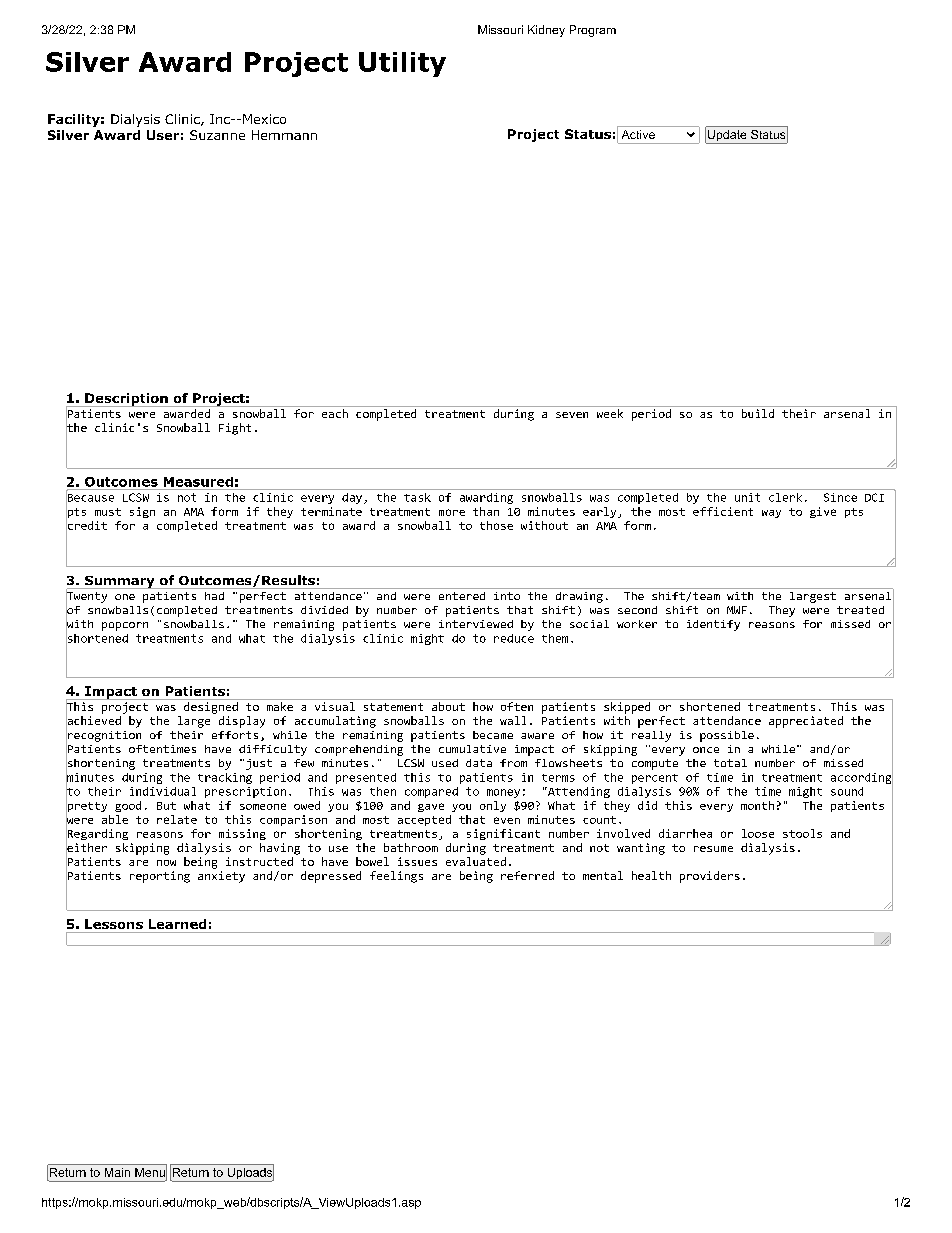 This screenshot has height=1233, width=952. I want to click on MWF, so click(737, 610).
